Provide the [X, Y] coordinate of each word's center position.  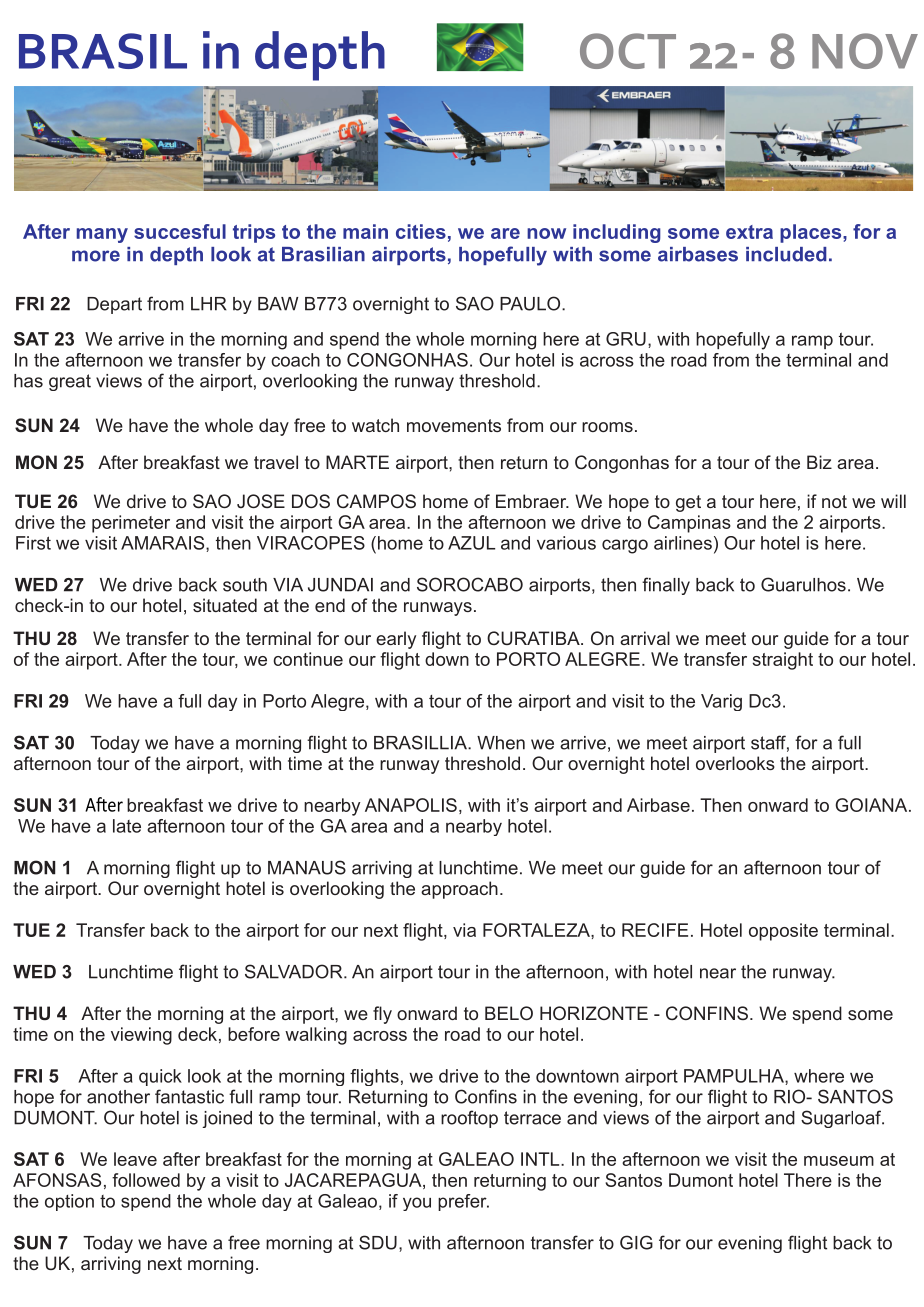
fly [382, 1015]
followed [146, 1180]
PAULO [531, 303]
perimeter [131, 524]
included [786, 254]
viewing [141, 1036]
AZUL [471, 543]
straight [783, 661]
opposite [783, 932]
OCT [628, 51]
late [127, 826]
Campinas [689, 524]
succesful [180, 231]
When [501, 743]
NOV [865, 51]
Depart [114, 305]
